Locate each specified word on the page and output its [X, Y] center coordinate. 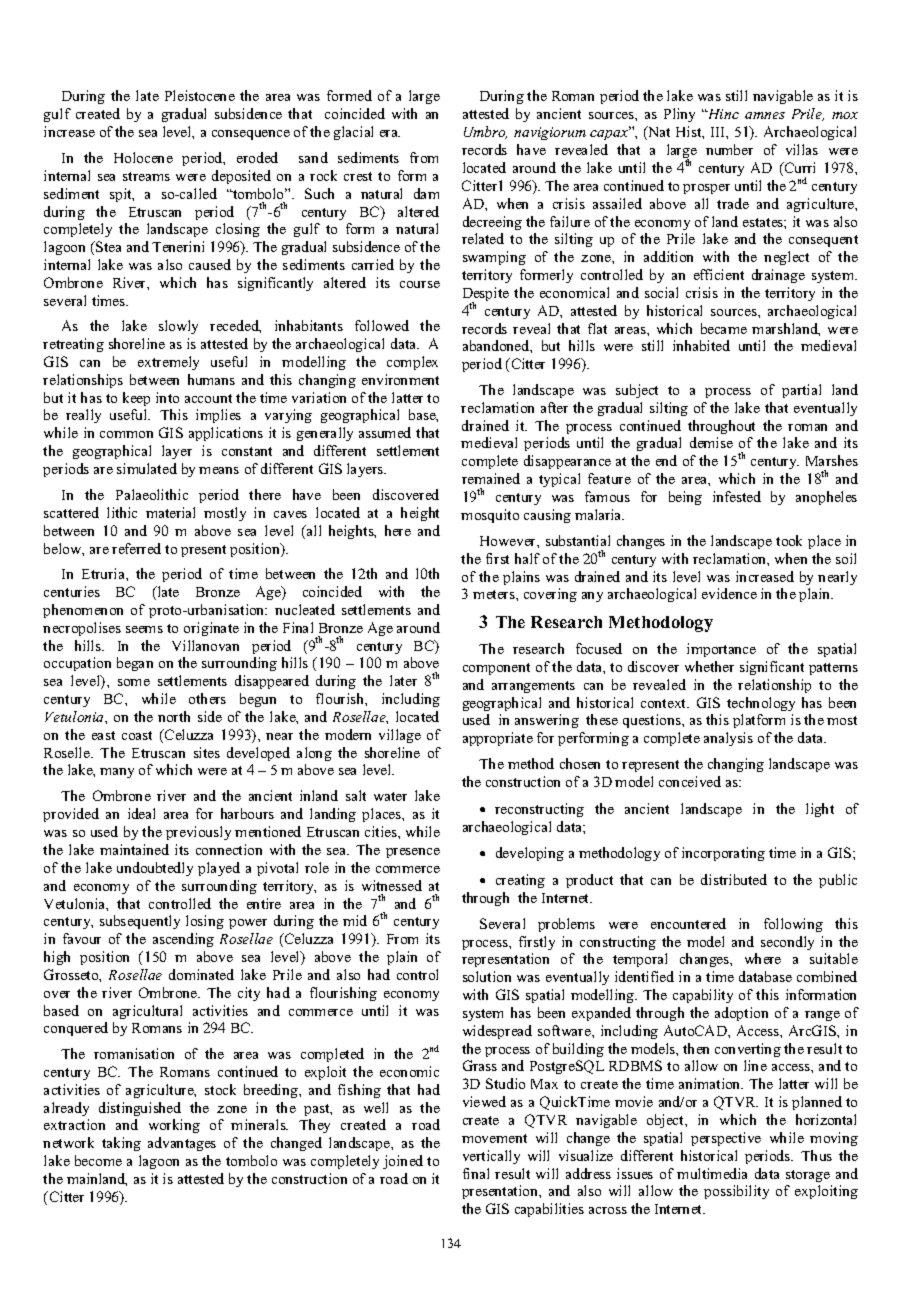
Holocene [143, 157]
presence [413, 853]
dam [426, 193]
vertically [491, 1157]
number [729, 149]
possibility [736, 1192]
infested [737, 496]
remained [491, 478]
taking [121, 1144]
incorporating [723, 854]
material [170, 512]
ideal [141, 813]
